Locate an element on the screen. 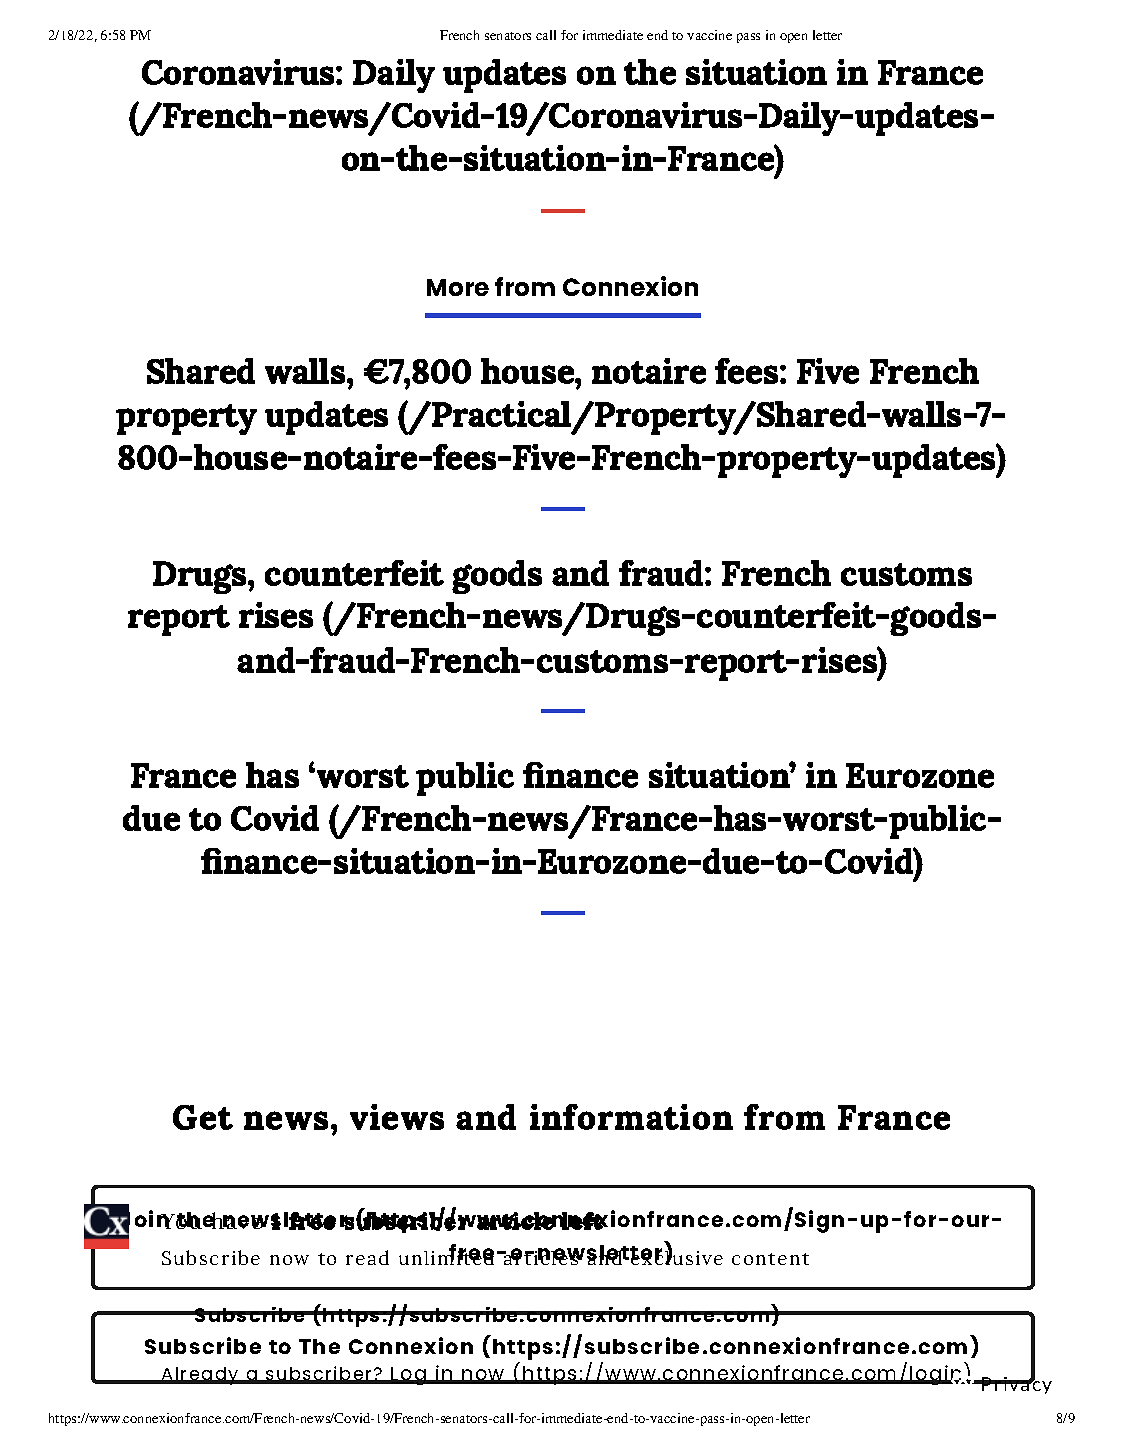 The width and height of the screenshot is (1124, 1455). views is located at coordinates (397, 1117).
